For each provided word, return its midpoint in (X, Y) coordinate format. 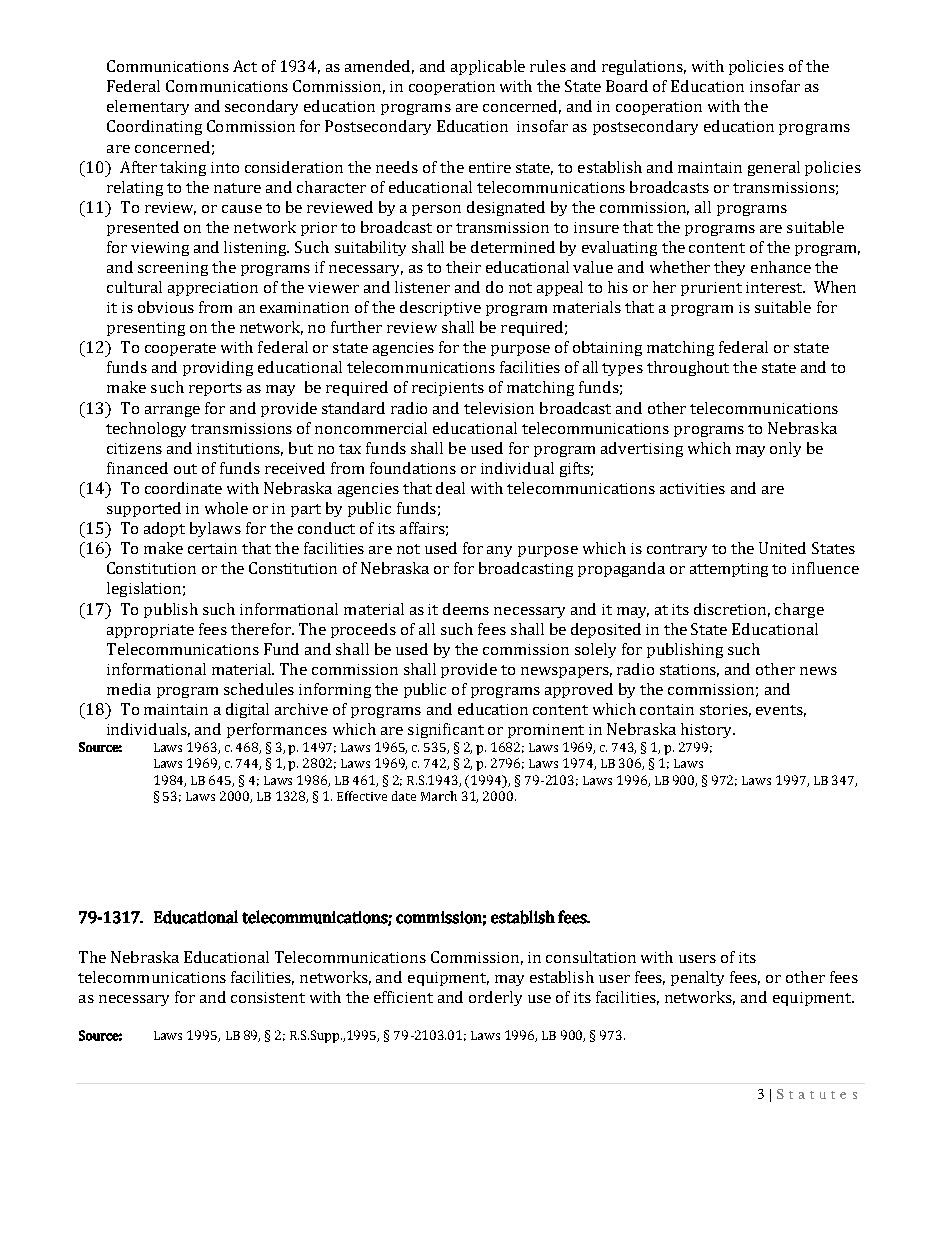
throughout (688, 368)
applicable (488, 67)
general (774, 168)
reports (215, 389)
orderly (495, 998)
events (781, 711)
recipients (448, 389)
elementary (148, 107)
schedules (259, 689)
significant (446, 730)
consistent (268, 997)
